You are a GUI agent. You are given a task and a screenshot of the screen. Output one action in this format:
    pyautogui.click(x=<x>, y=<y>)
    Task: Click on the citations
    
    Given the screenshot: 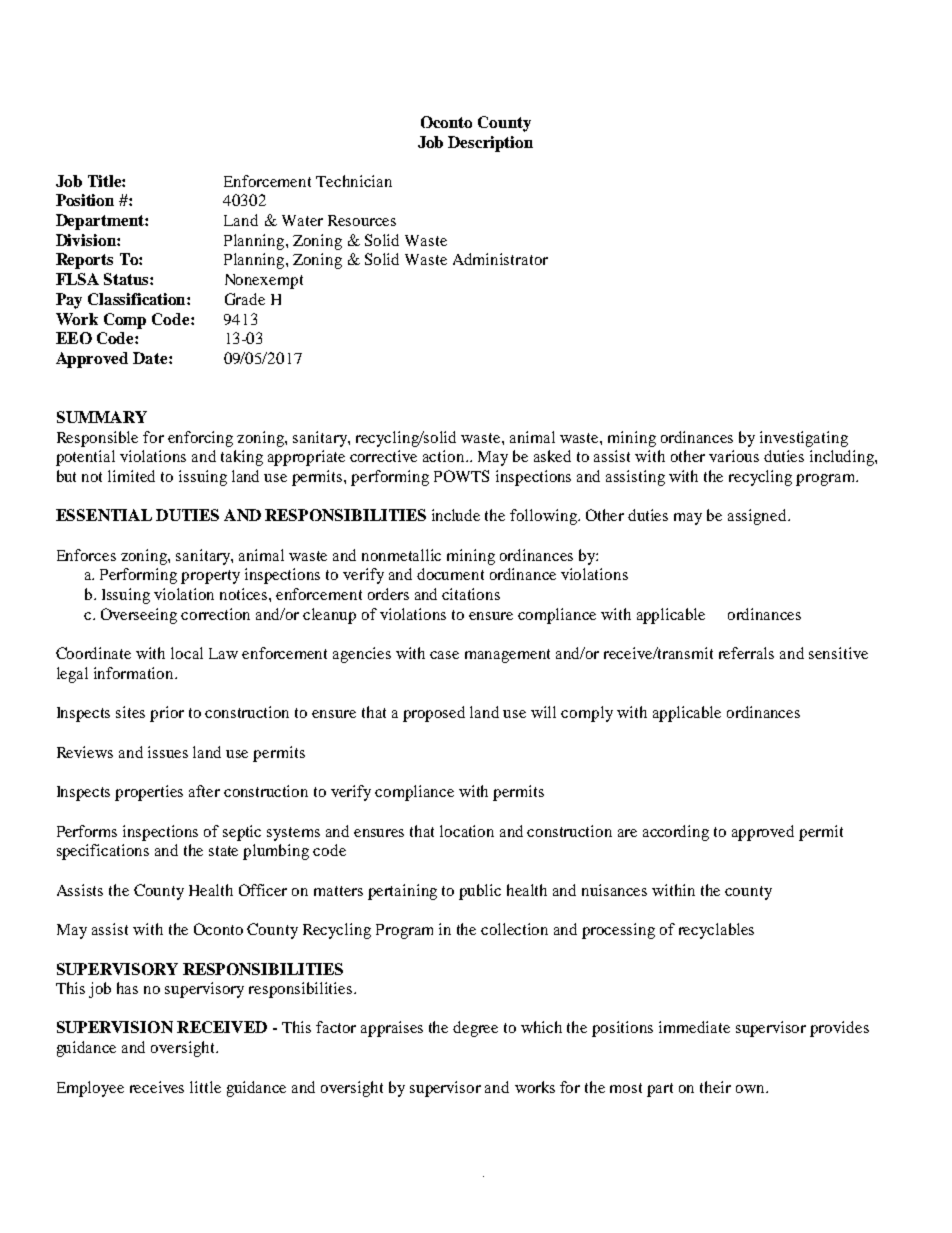 What is the action you would take?
    pyautogui.click(x=471, y=594)
